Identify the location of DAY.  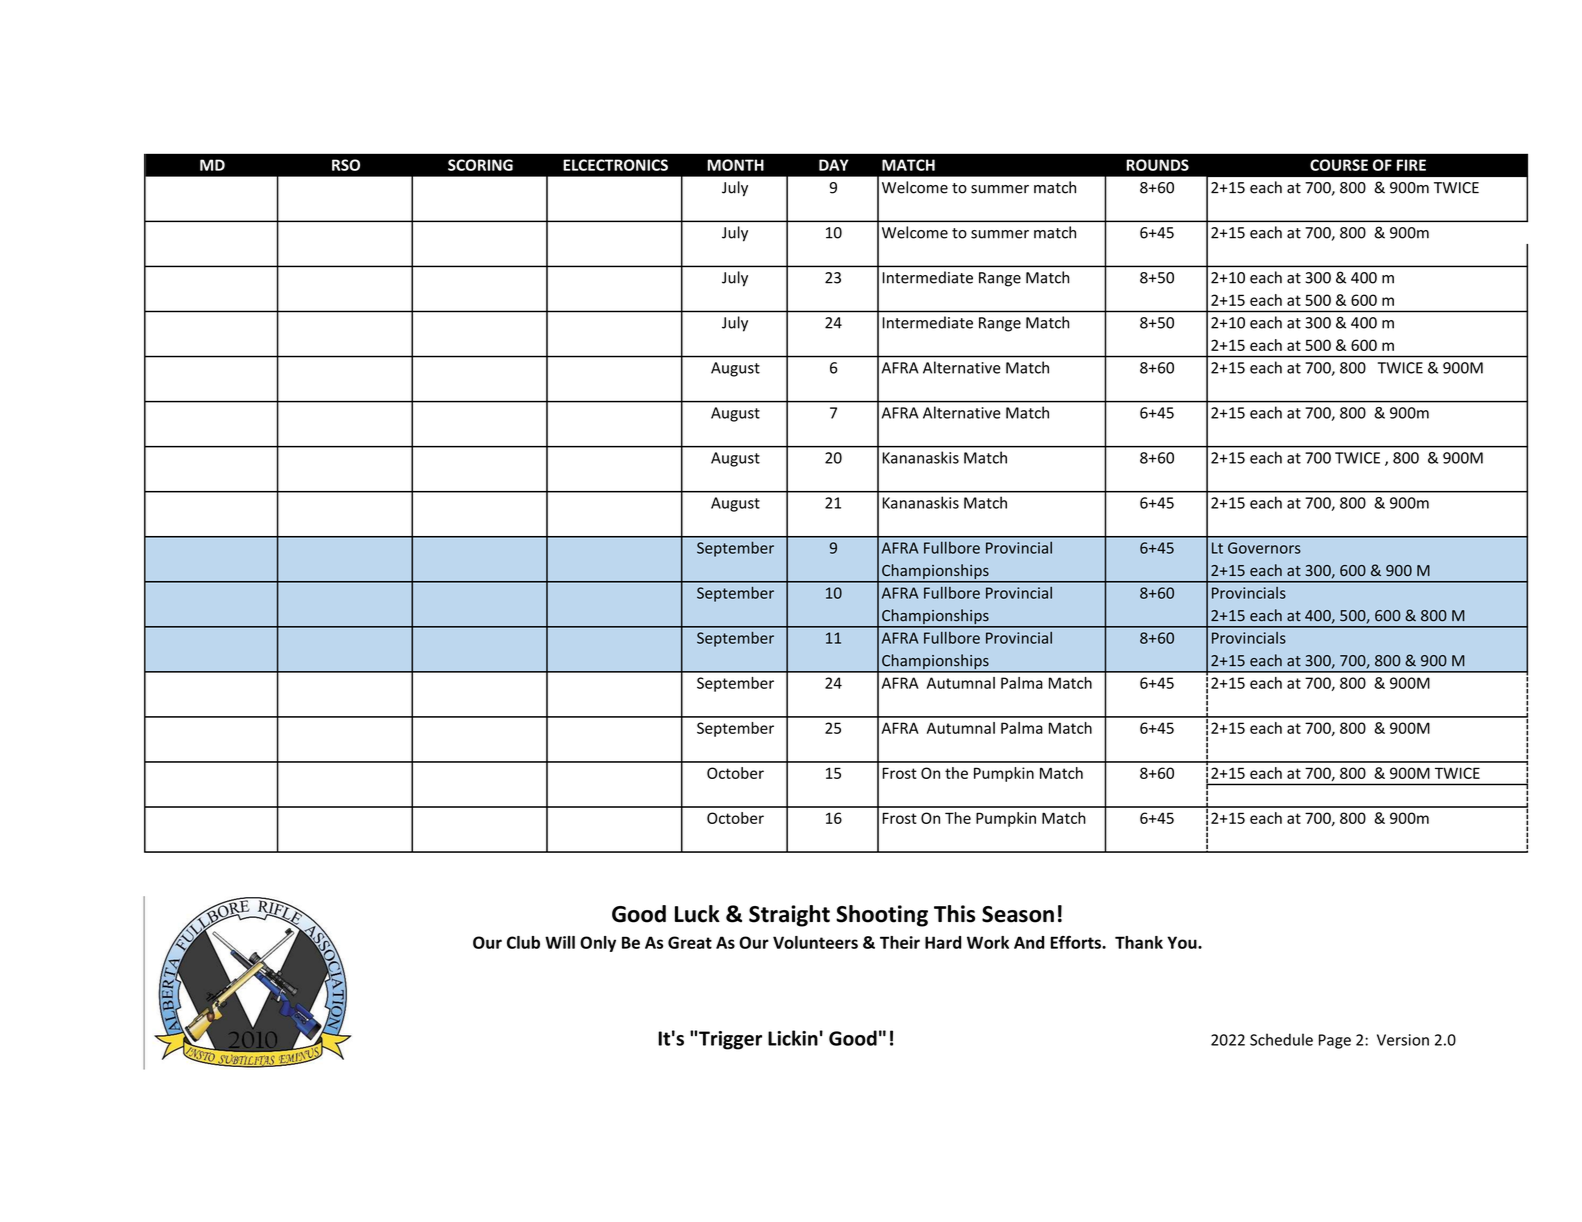
(834, 165).
